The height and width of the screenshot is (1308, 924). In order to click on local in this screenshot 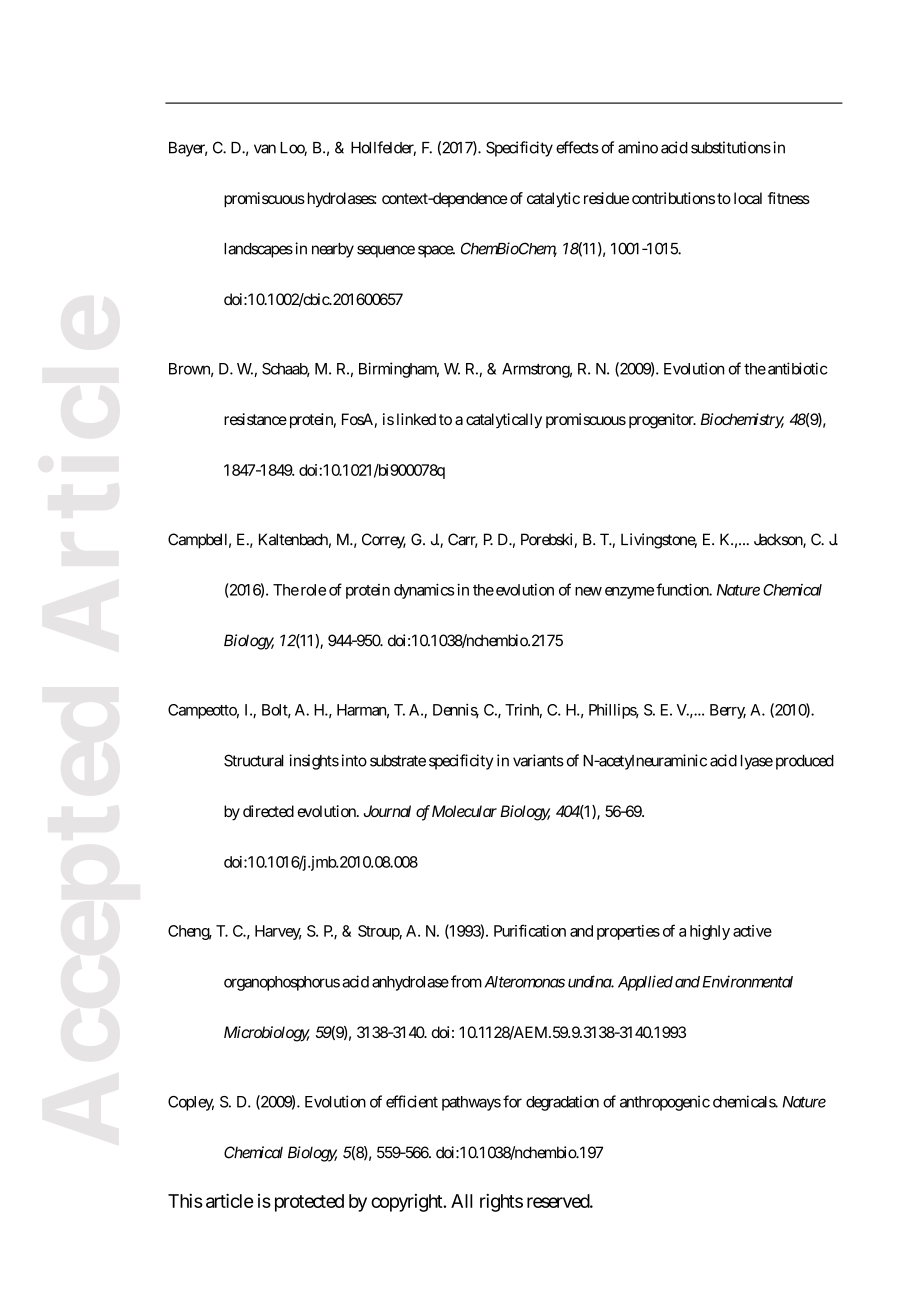, I will do `click(748, 198)`.
